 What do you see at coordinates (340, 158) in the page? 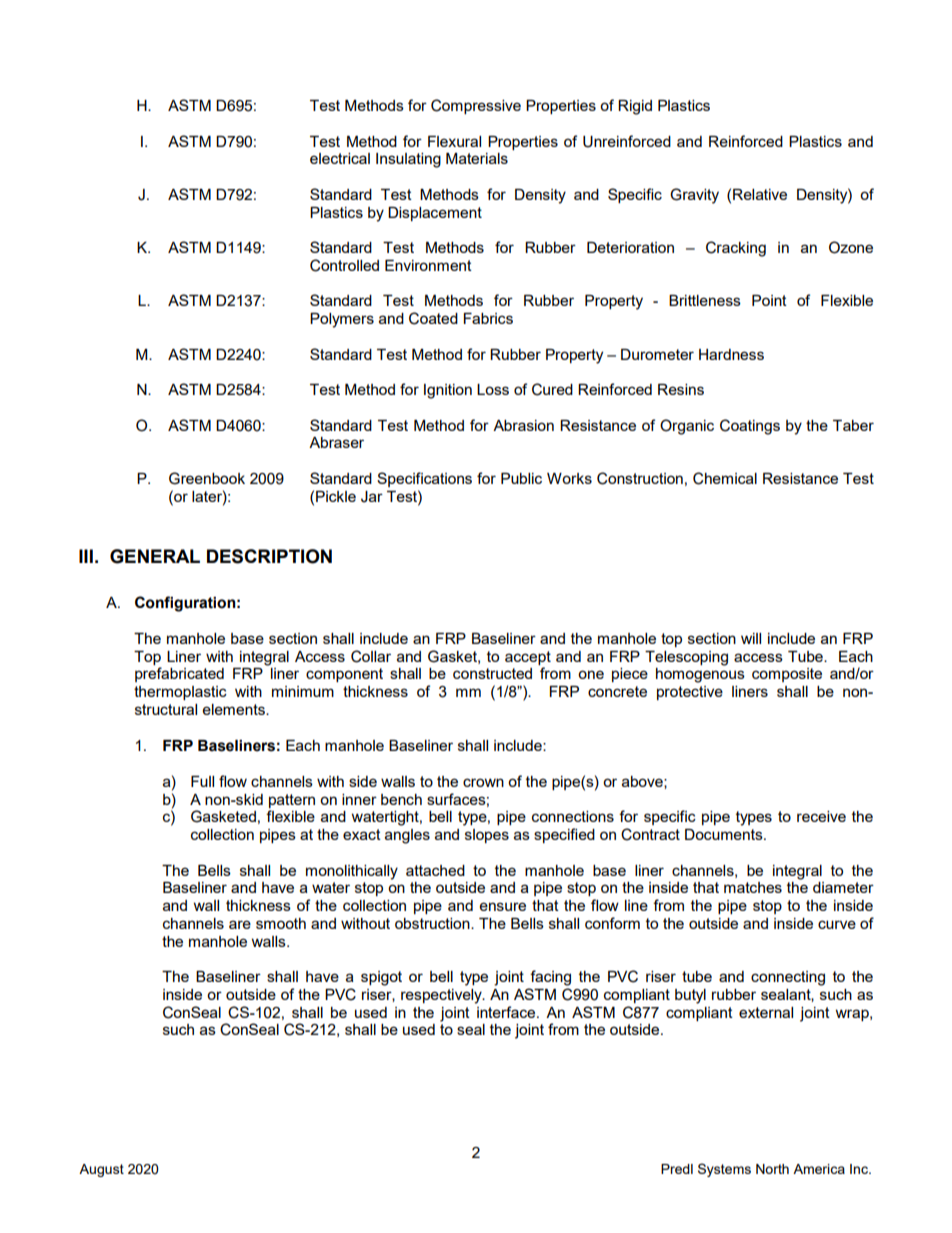
I see `electrical` at bounding box center [340, 158].
